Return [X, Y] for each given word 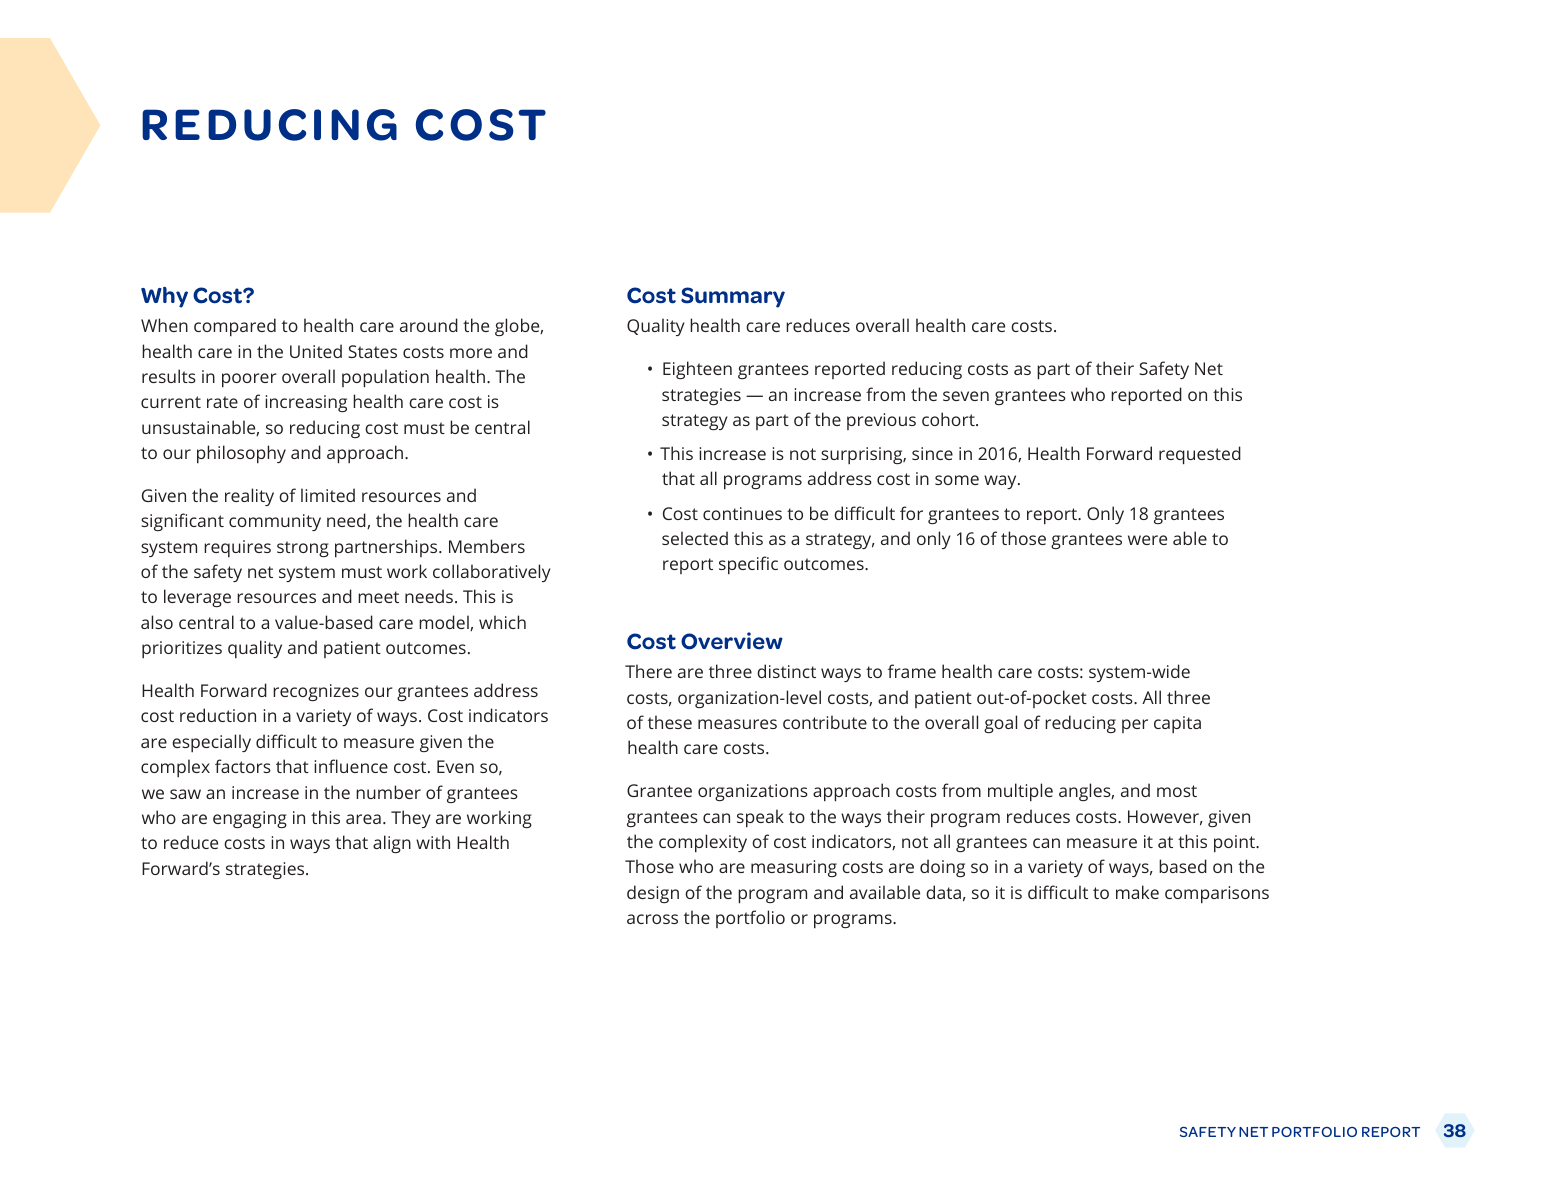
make [1137, 892]
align [392, 844]
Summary [733, 297]
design [653, 894]
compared [235, 327]
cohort [949, 419]
